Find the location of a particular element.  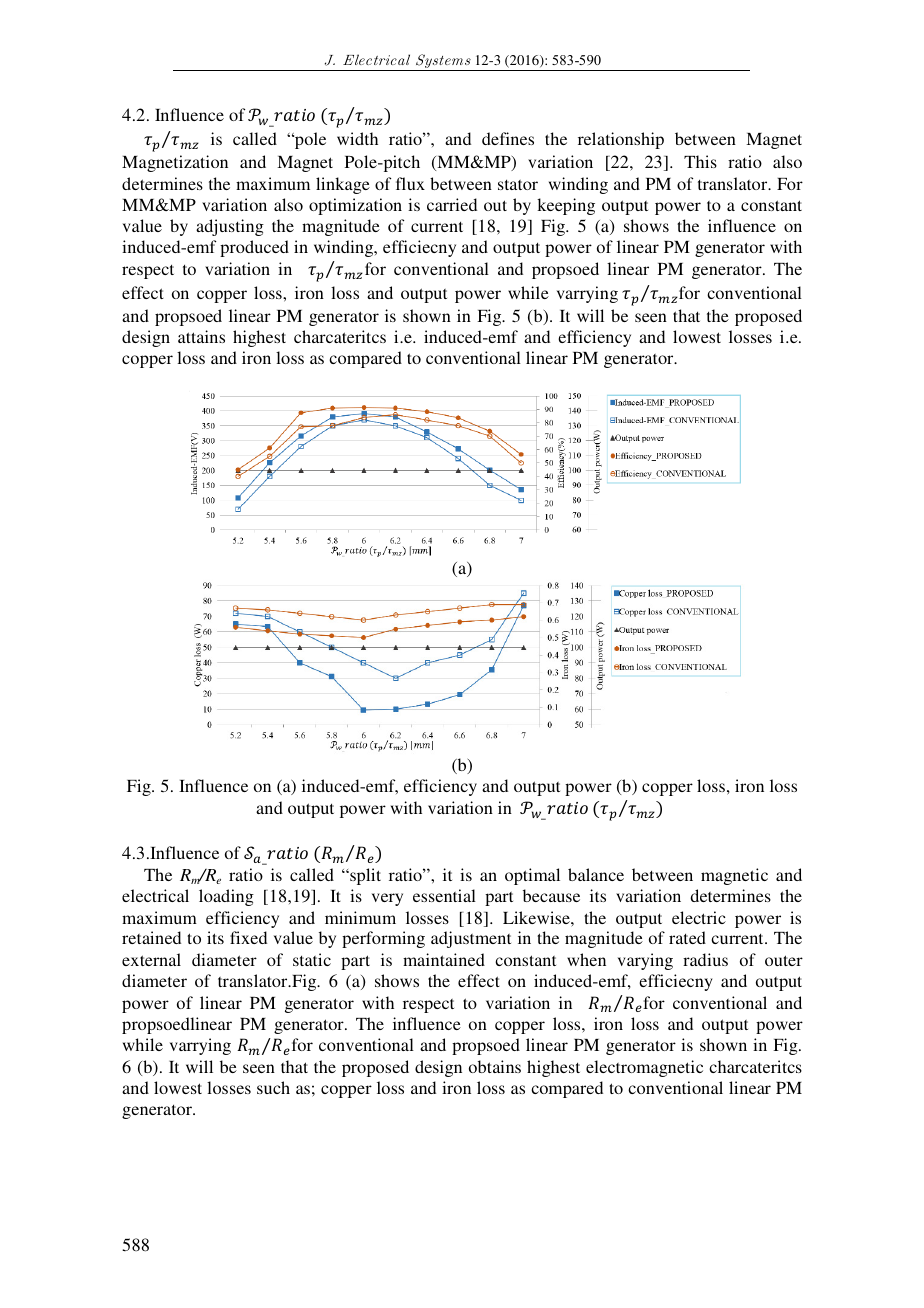

rated is located at coordinates (687, 937).
